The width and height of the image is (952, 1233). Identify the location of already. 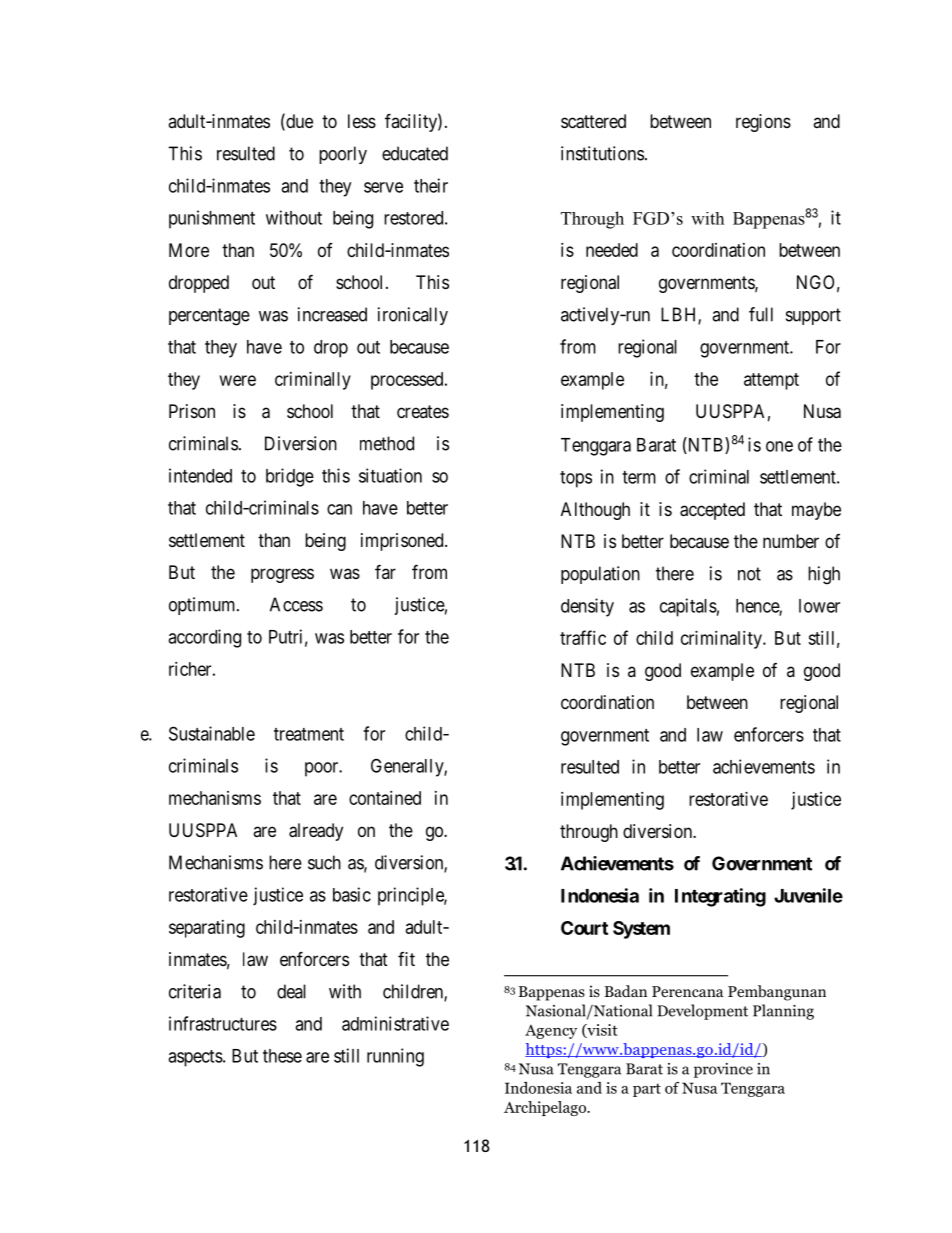
(316, 832).
